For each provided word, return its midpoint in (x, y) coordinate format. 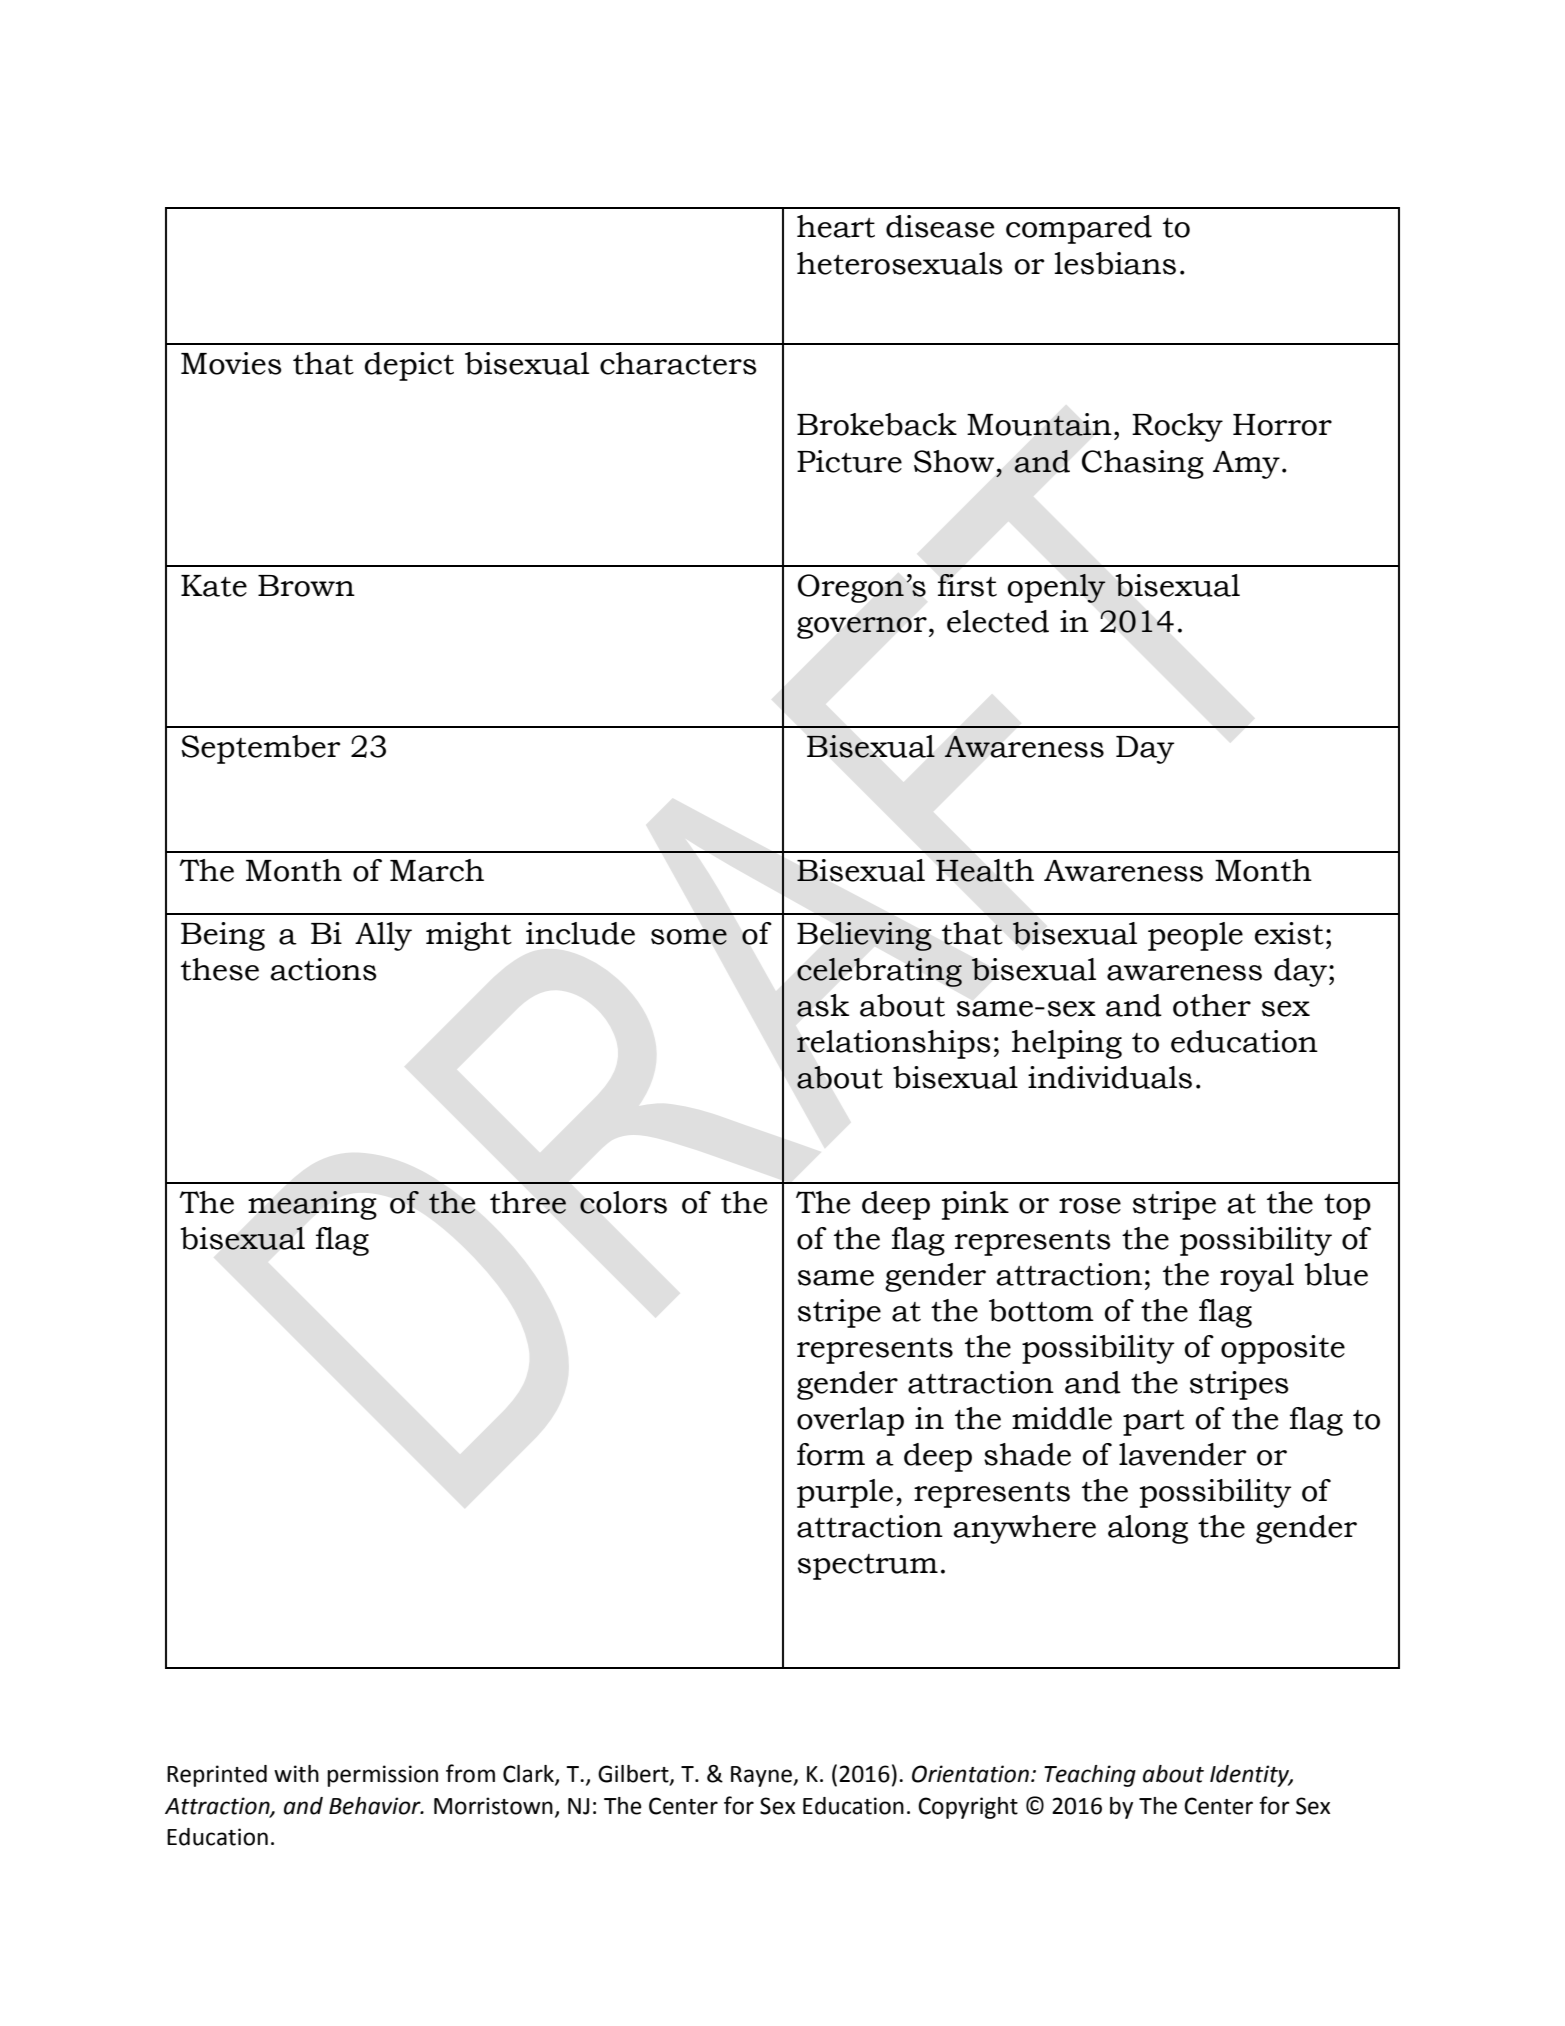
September (260, 749)
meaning (312, 1205)
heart (836, 226)
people (1195, 936)
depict (409, 366)
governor (862, 628)
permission (382, 1776)
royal (1257, 1277)
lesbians (1115, 263)
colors (623, 1202)
